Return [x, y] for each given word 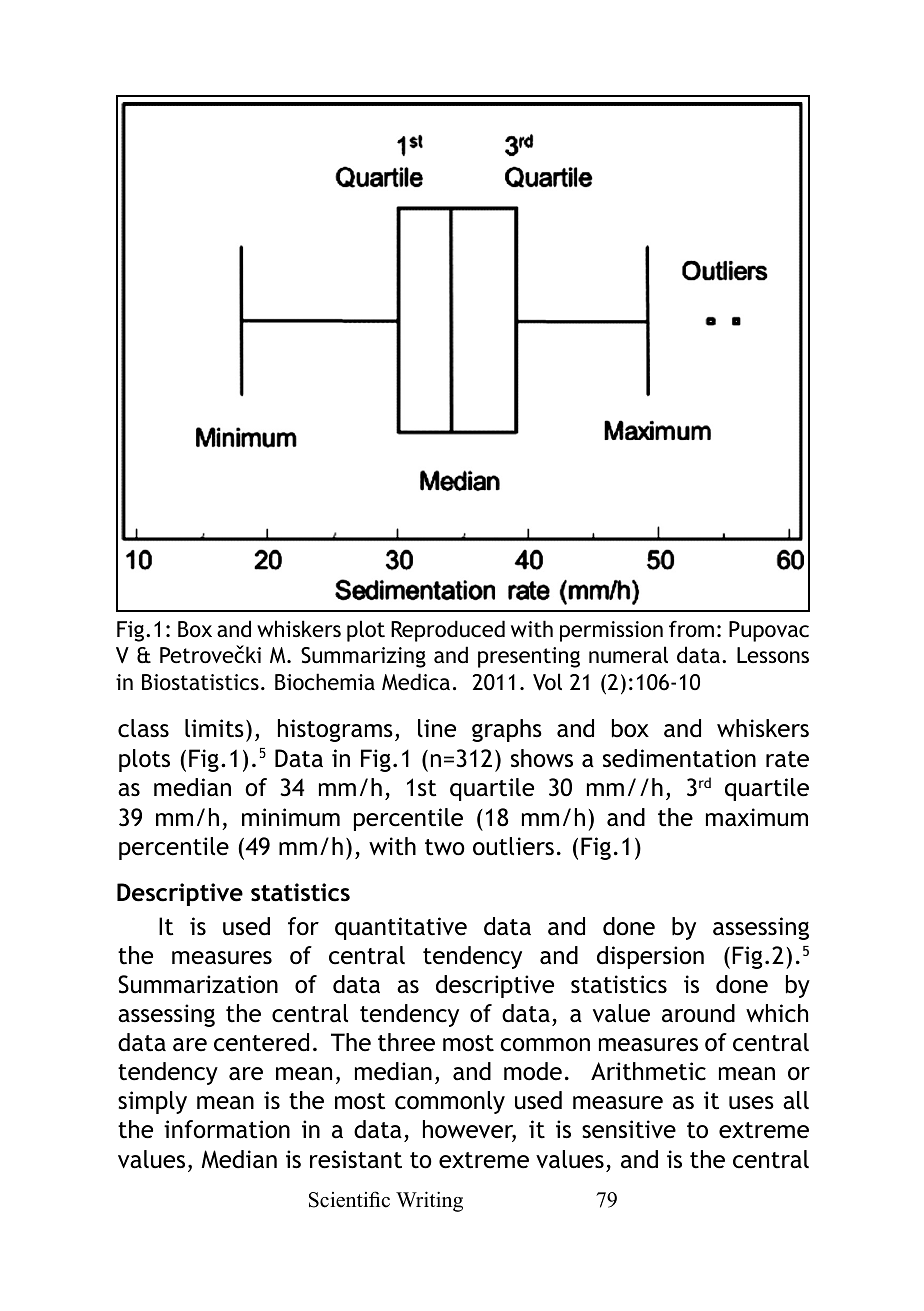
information [227, 1129]
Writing [429, 1201]
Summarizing [363, 657]
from [691, 628]
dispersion [650, 957]
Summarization [198, 984]
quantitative [401, 928]
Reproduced [448, 631]
